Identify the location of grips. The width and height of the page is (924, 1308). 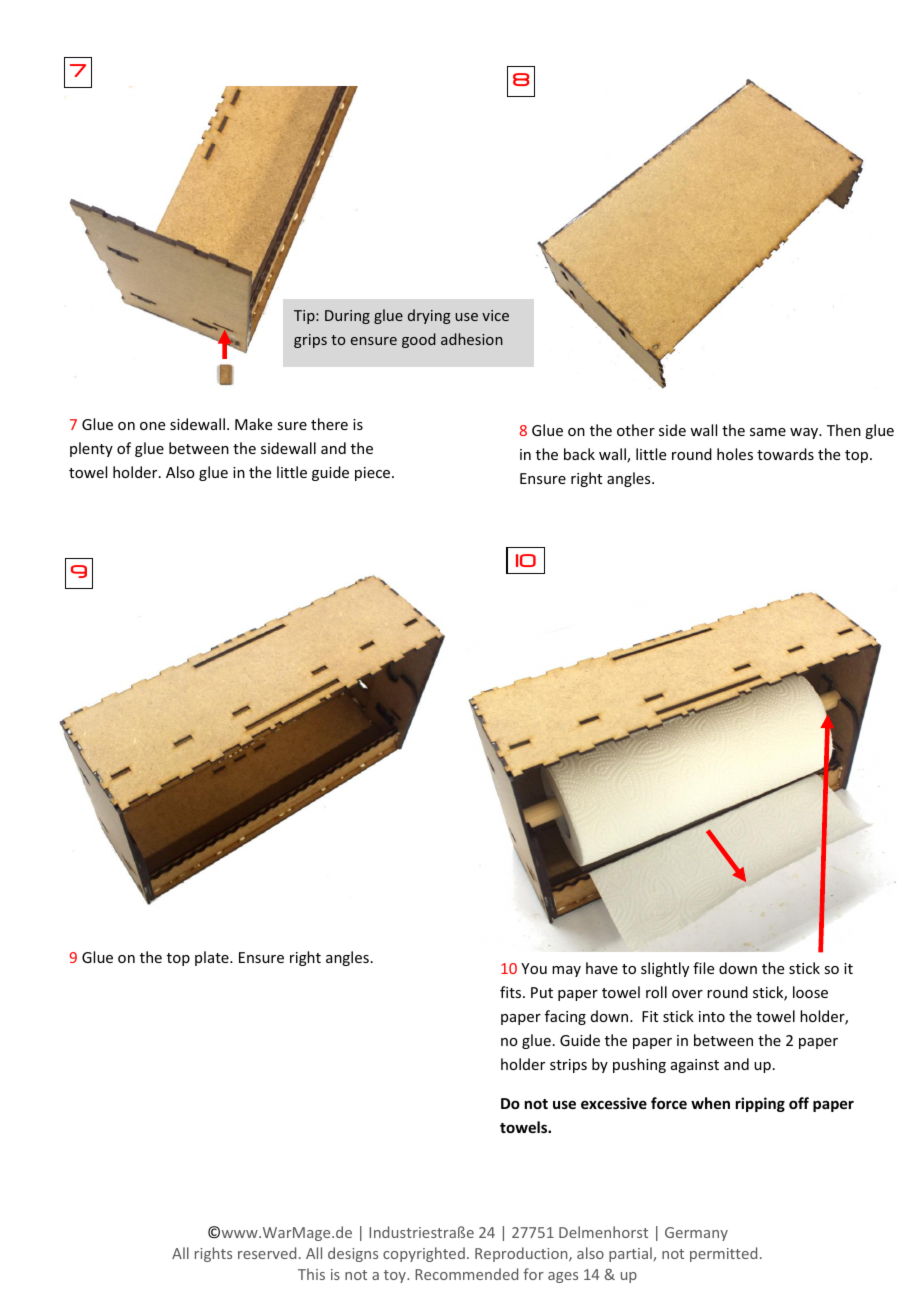
(310, 341).
